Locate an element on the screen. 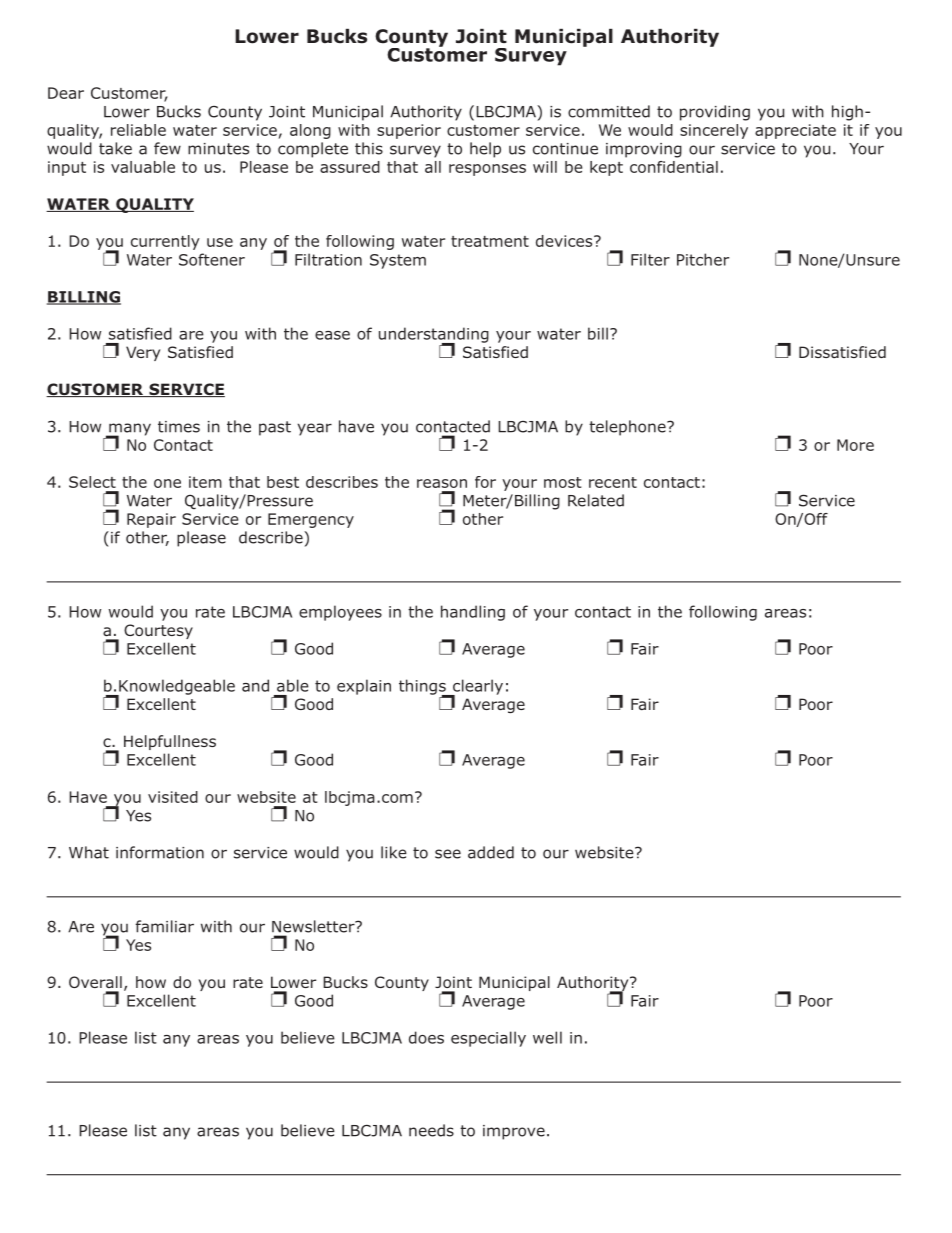 The image size is (952, 1233). employees is located at coordinates (340, 613).
